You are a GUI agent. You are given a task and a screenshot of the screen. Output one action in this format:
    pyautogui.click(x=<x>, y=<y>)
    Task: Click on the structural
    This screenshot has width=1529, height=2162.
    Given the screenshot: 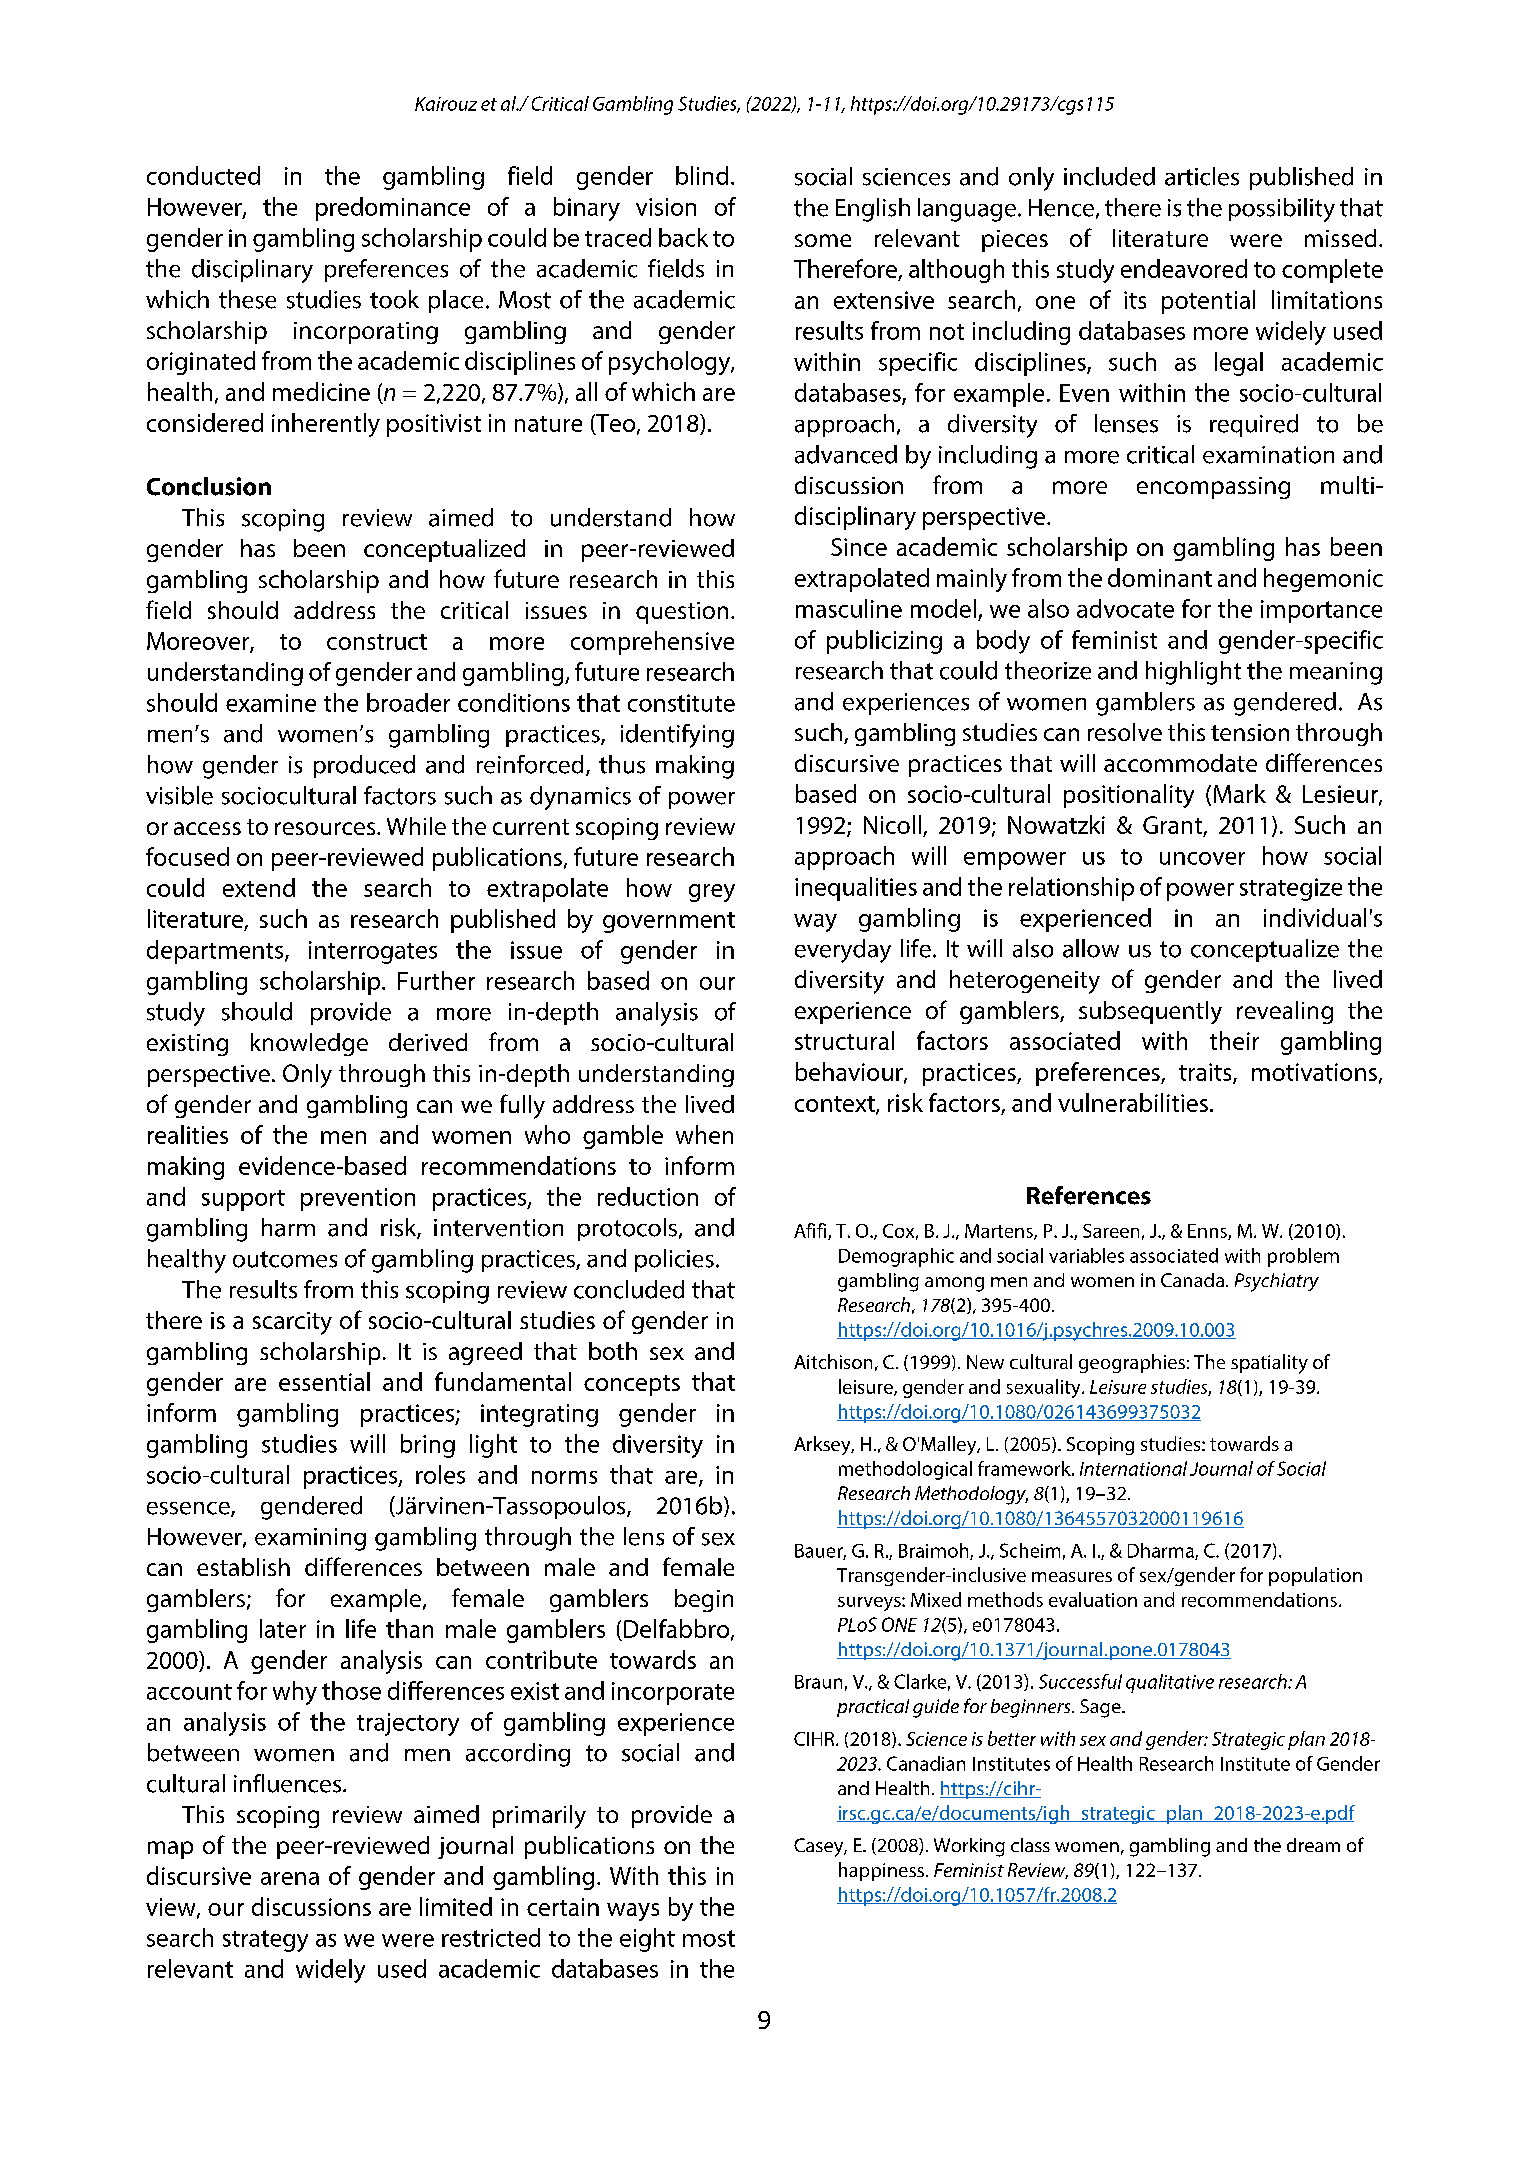 What is the action you would take?
    pyautogui.click(x=844, y=1040)
